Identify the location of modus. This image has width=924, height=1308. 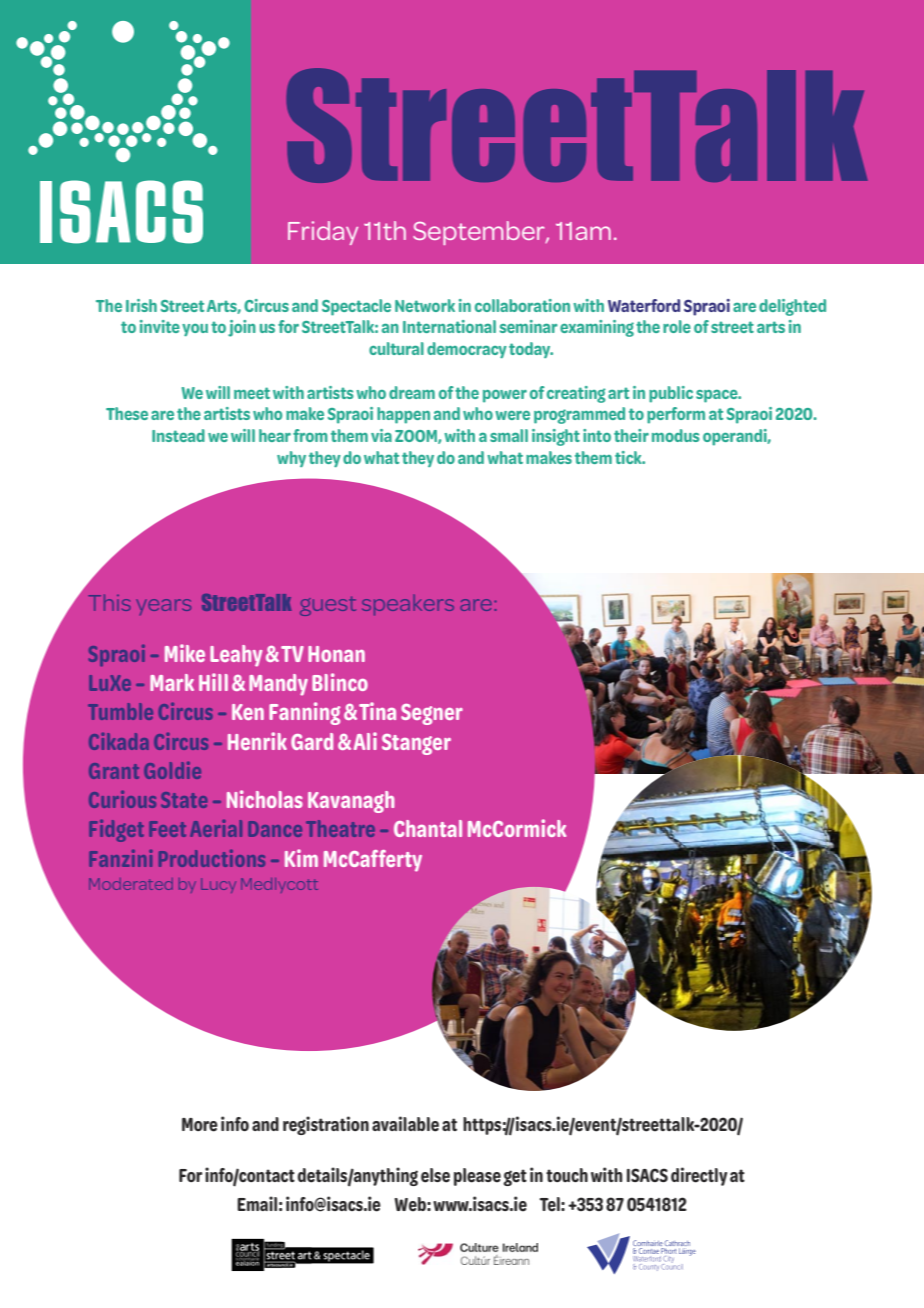
(675, 435).
